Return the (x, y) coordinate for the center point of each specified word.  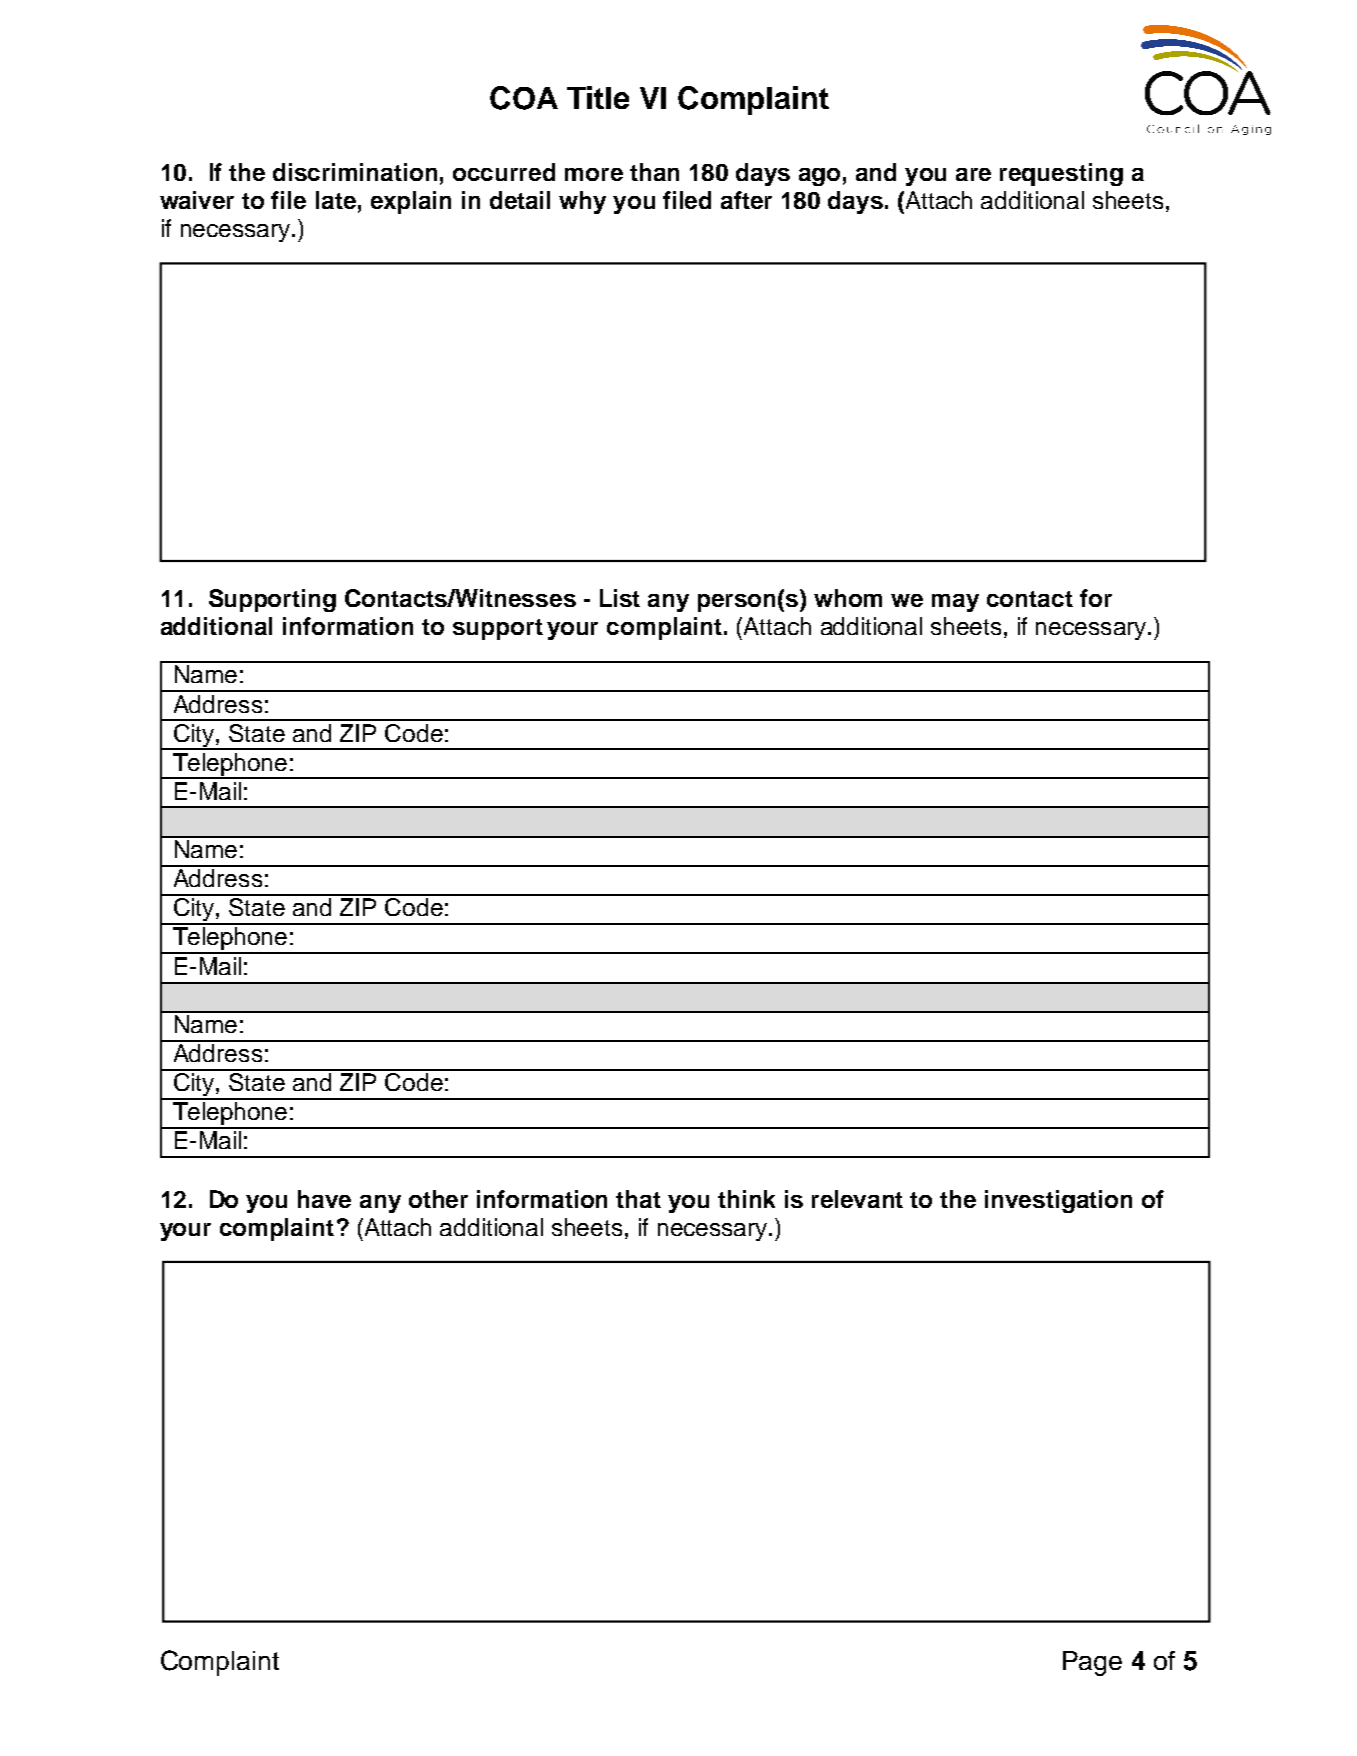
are (973, 174)
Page (1092, 1663)
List (620, 598)
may (955, 603)
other (438, 1199)
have (324, 1199)
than (654, 172)
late (336, 200)
